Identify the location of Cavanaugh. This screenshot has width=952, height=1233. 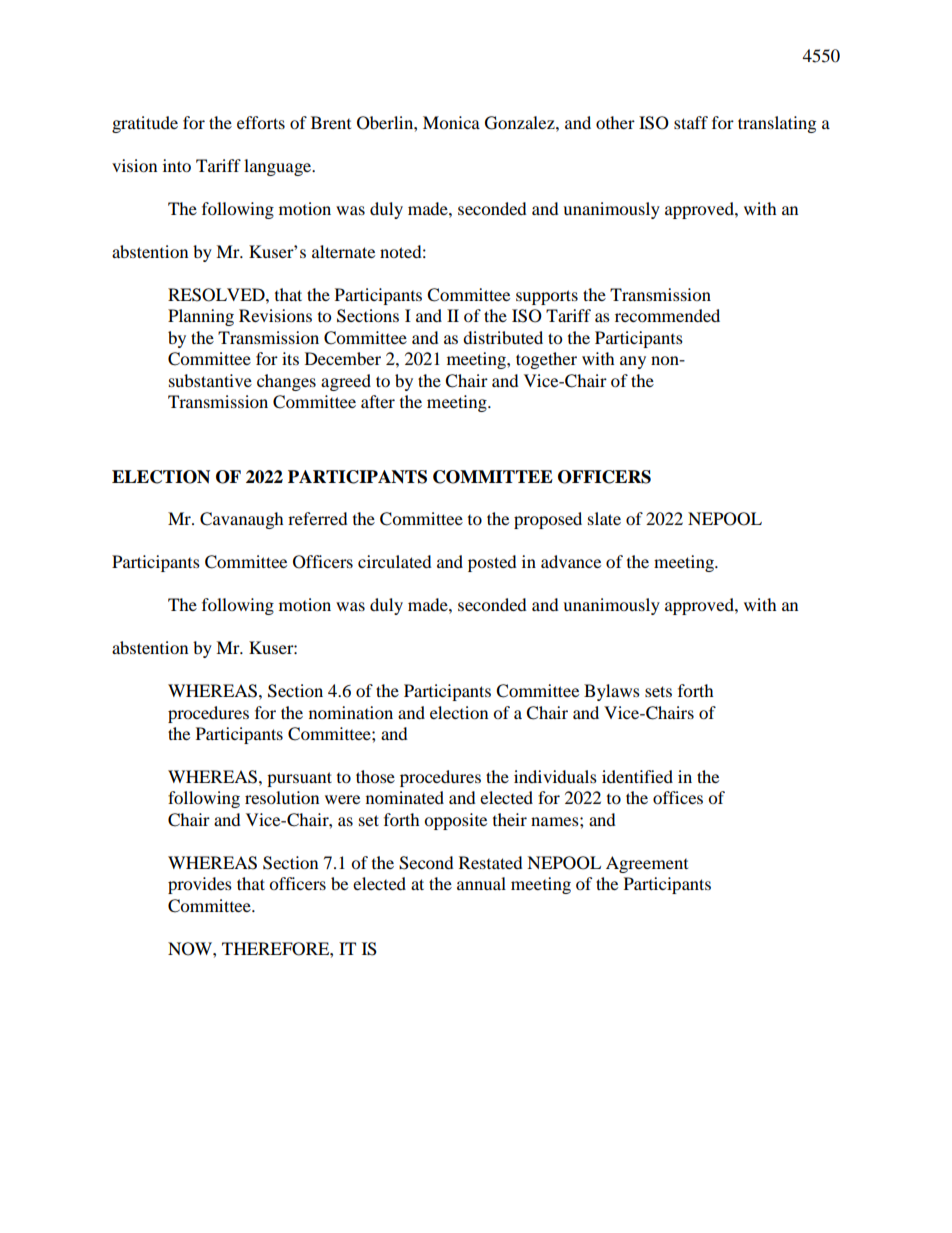
(242, 520).
